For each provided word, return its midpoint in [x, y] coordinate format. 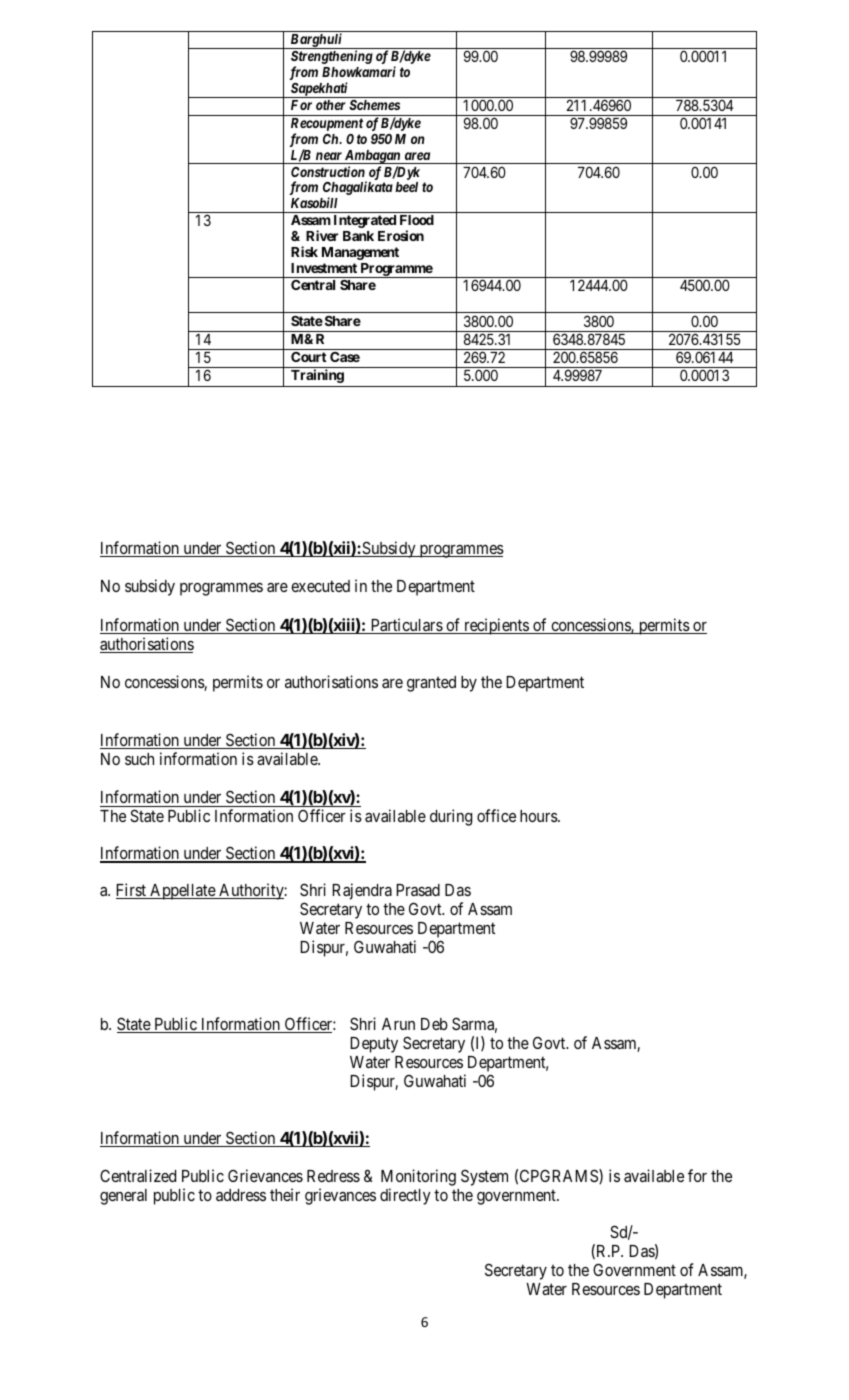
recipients [496, 626]
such [139, 759]
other [331, 105]
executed [320, 586]
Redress [333, 1176]
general [123, 1197]
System [484, 1177]
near [329, 156]
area [417, 156]
